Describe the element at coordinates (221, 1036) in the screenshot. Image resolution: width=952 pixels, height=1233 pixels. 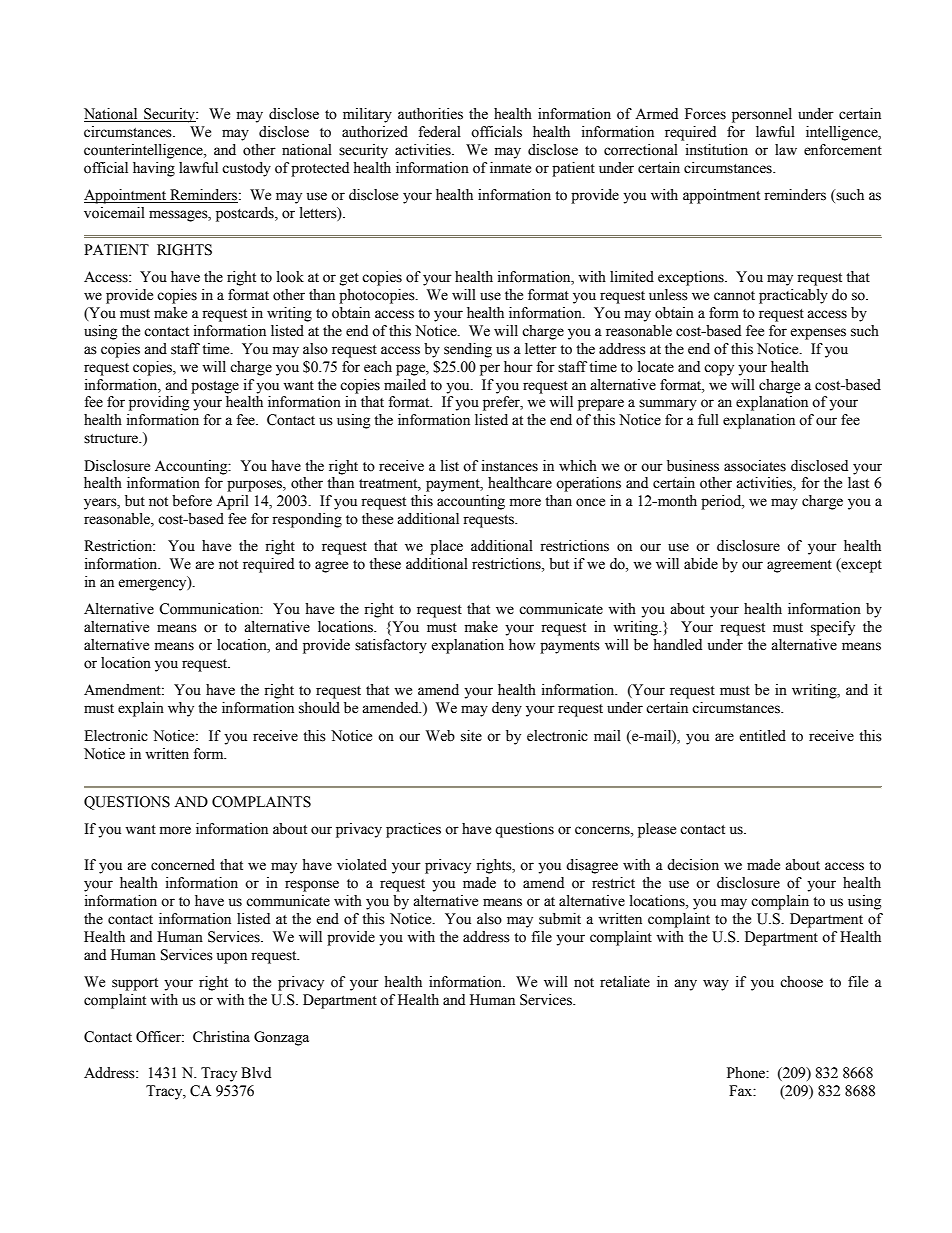
I see `Christina` at that location.
